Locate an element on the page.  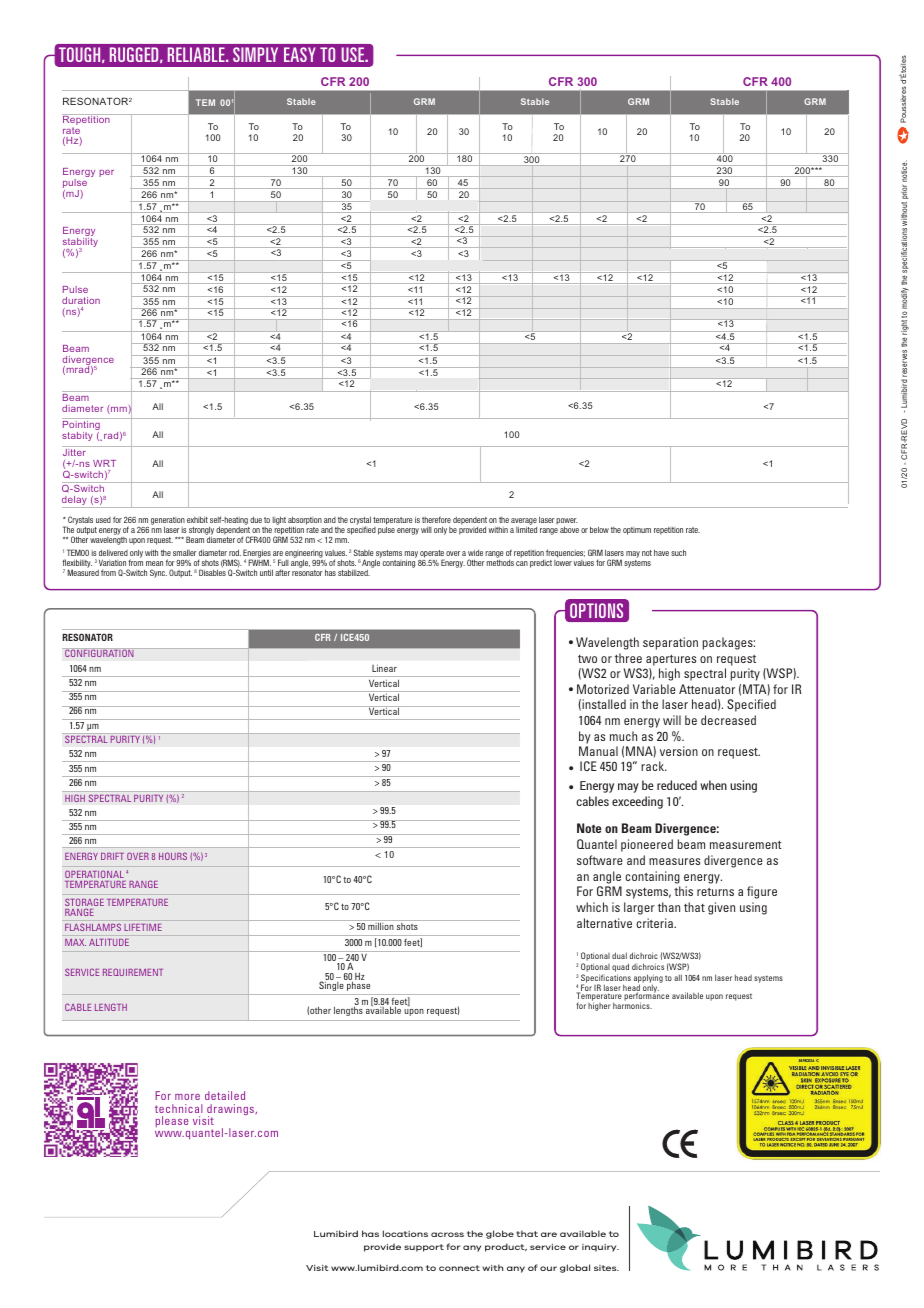
mean is located at coordinates (154, 563).
